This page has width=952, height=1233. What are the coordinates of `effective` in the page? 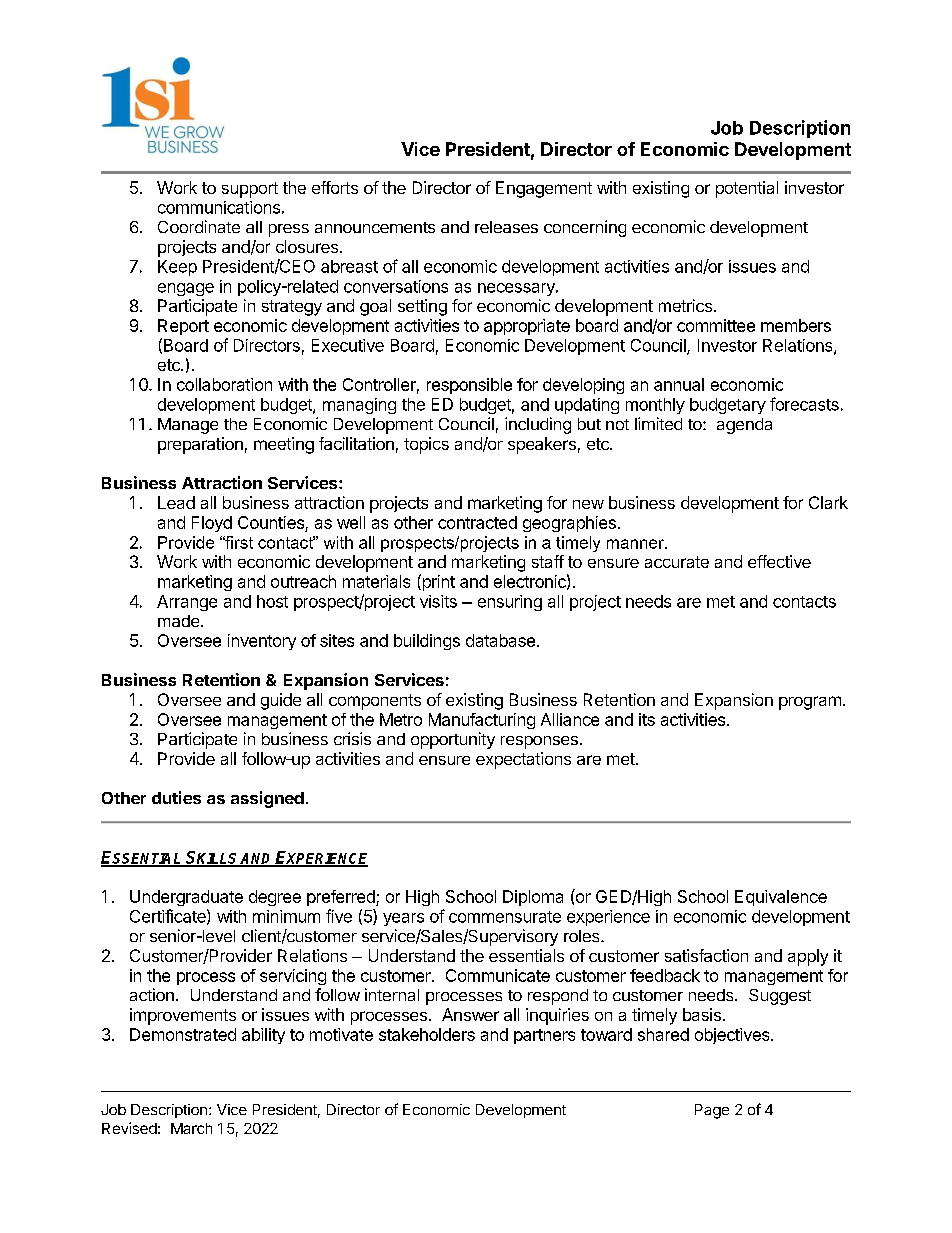 It's located at (779, 561).
